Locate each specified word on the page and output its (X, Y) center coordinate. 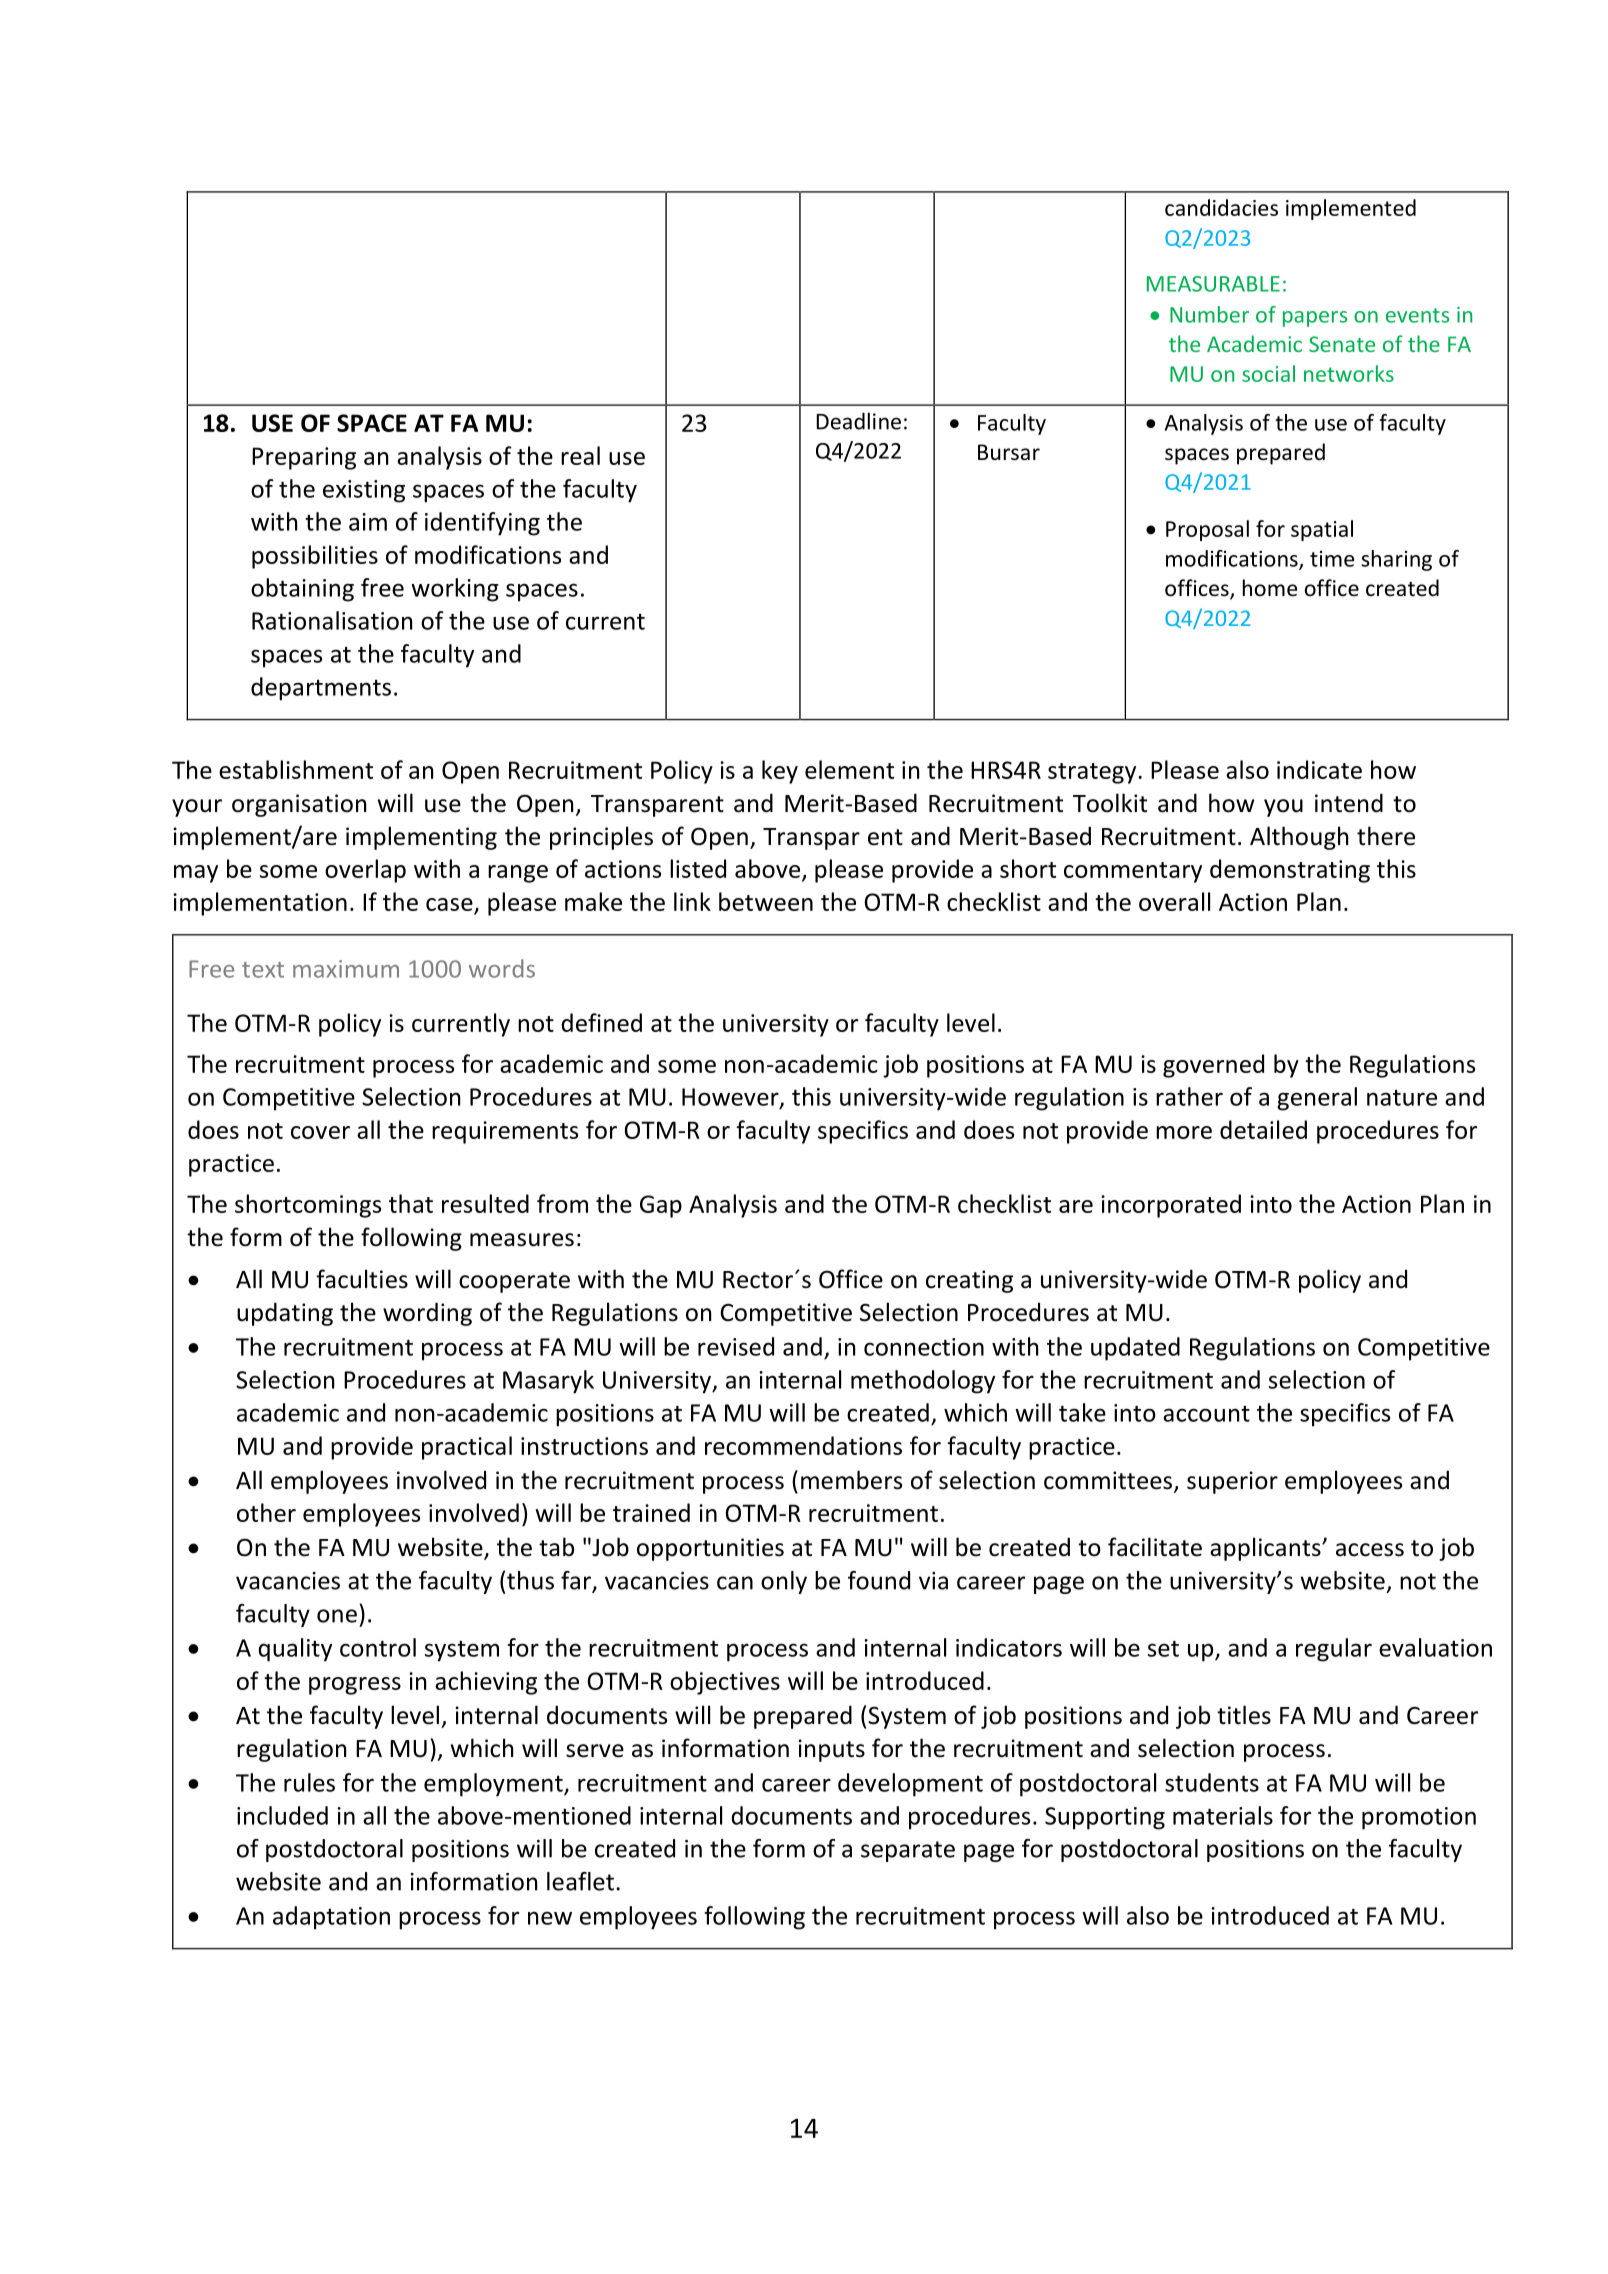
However (731, 1098)
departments (321, 689)
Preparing (304, 458)
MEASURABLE (1213, 284)
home (1270, 588)
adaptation (331, 1918)
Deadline (858, 421)
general (1317, 1099)
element (849, 769)
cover (320, 1132)
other (266, 1512)
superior (1232, 1482)
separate (908, 1851)
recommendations (803, 1445)
